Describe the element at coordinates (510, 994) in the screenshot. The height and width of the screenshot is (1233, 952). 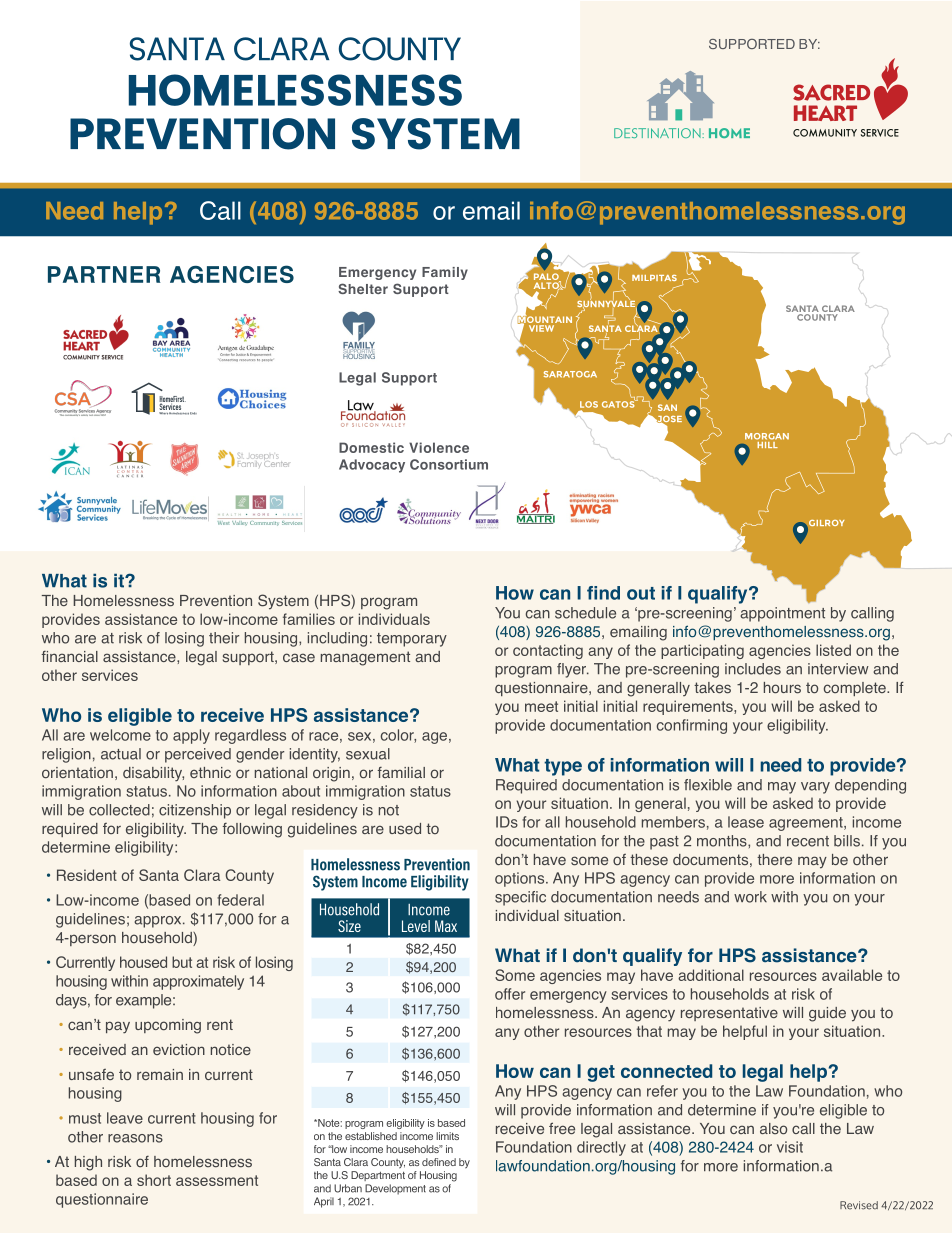
I see `offer` at that location.
